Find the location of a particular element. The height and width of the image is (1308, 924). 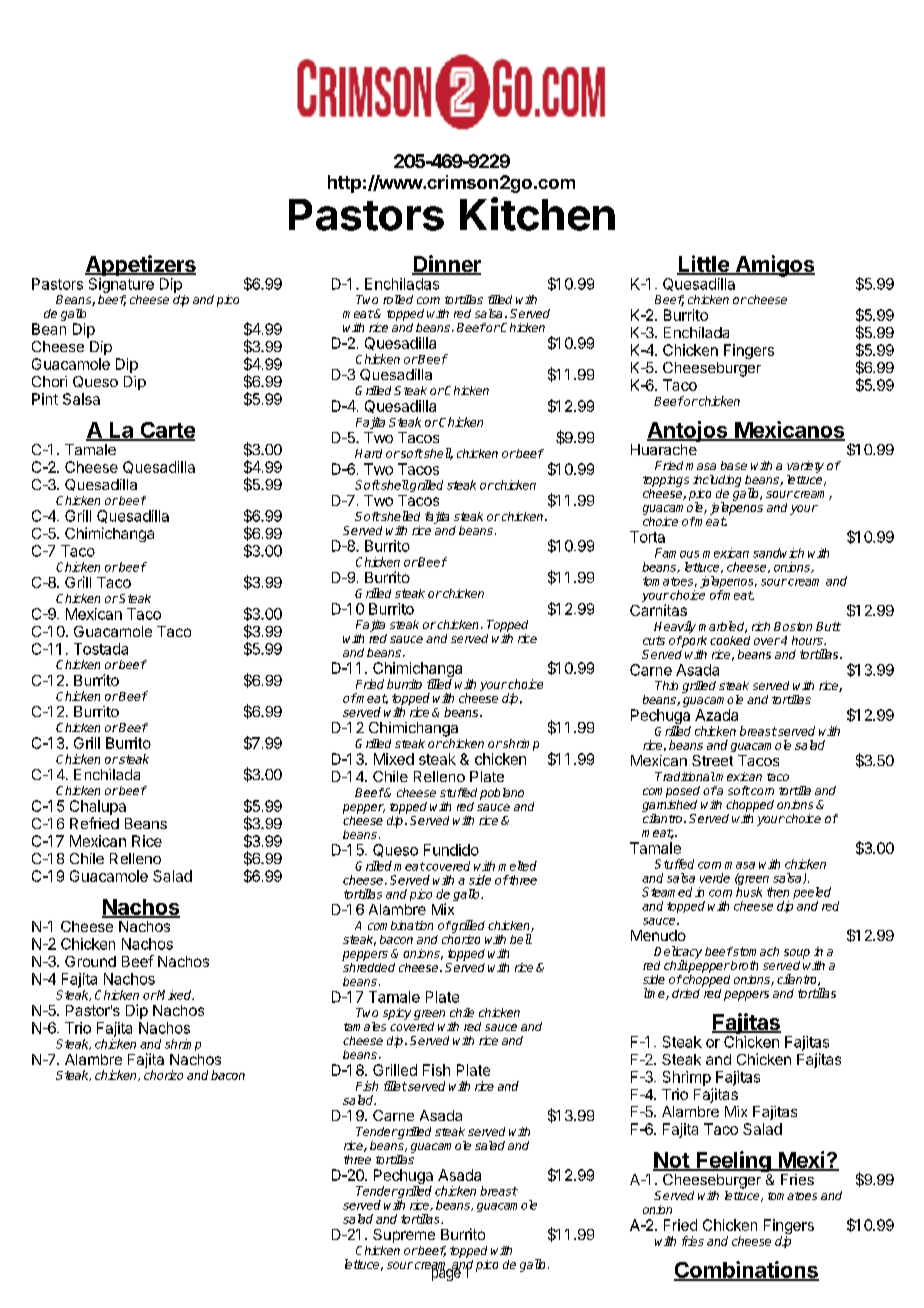

Appetizers is located at coordinates (140, 267).
